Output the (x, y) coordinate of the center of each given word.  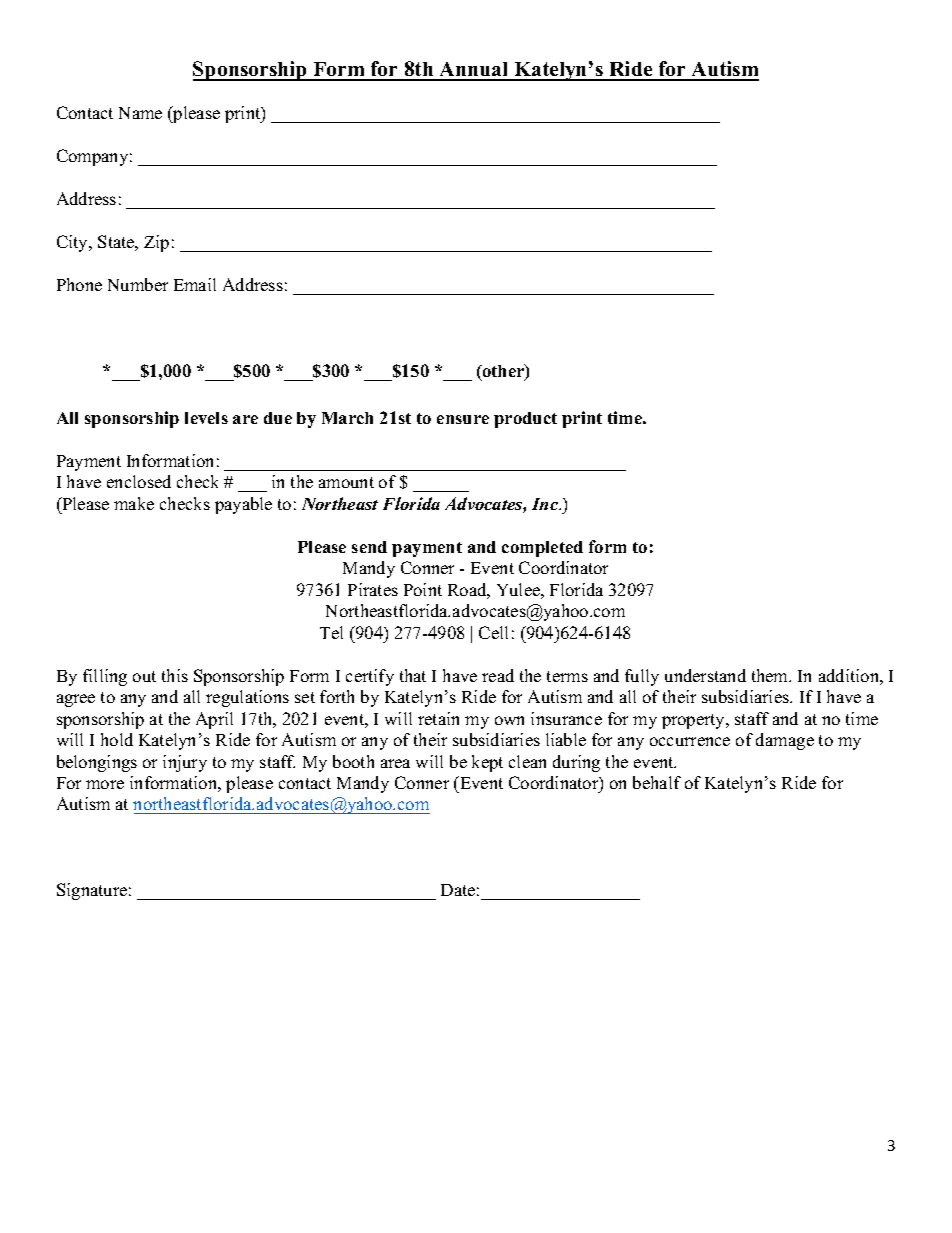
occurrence (690, 741)
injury (185, 763)
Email (195, 284)
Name (140, 113)
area (395, 763)
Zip (156, 243)
